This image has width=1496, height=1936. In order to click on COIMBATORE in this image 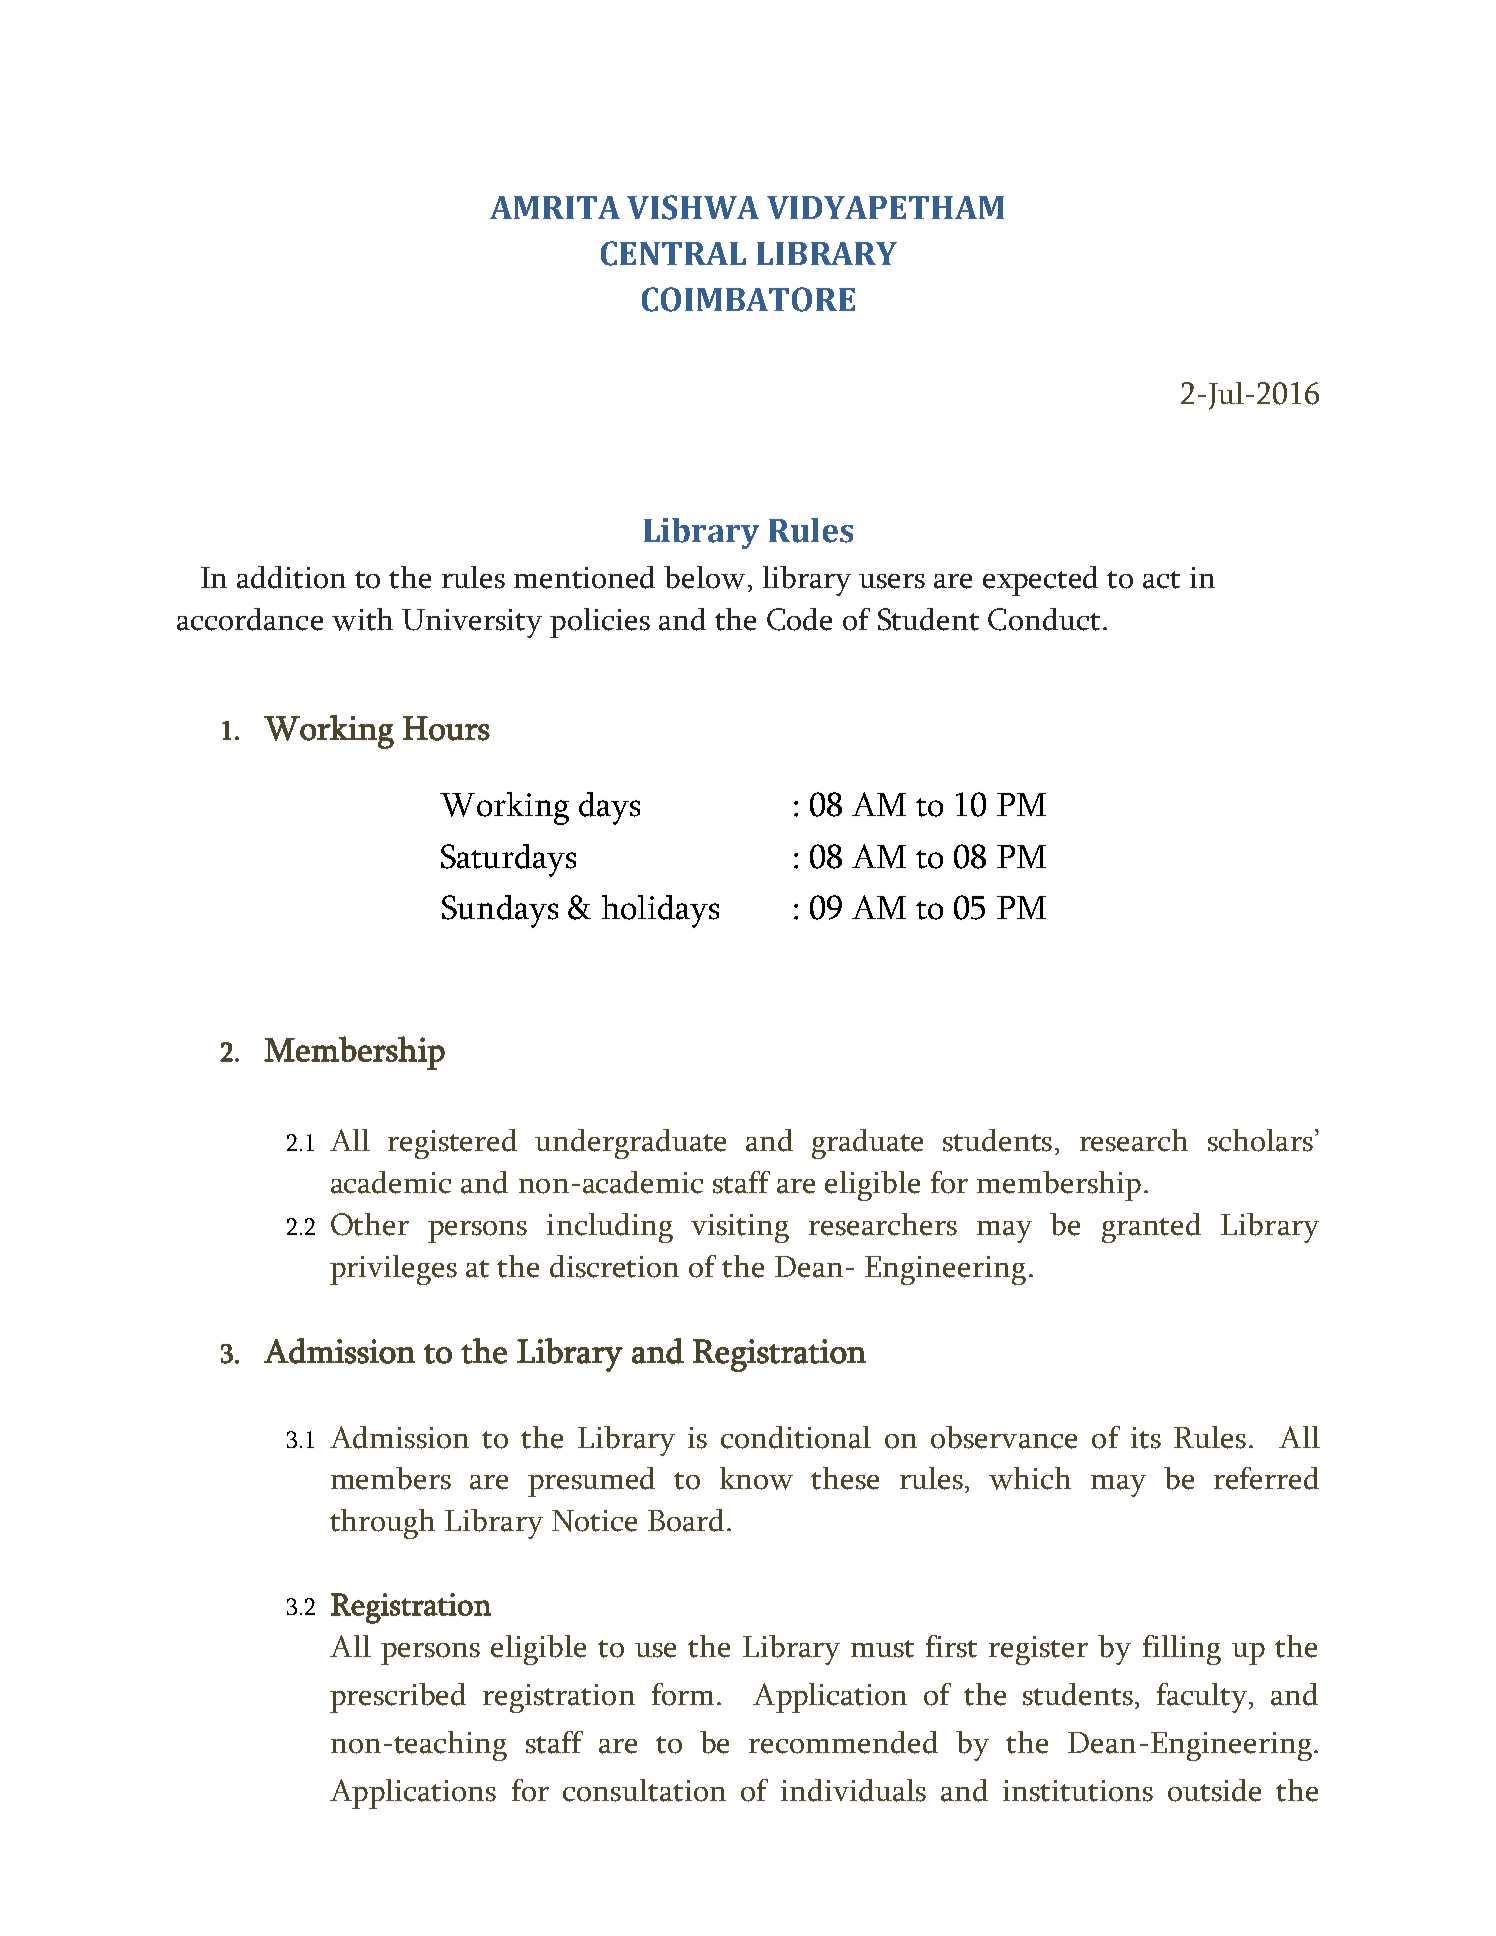, I will do `click(748, 299)`.
